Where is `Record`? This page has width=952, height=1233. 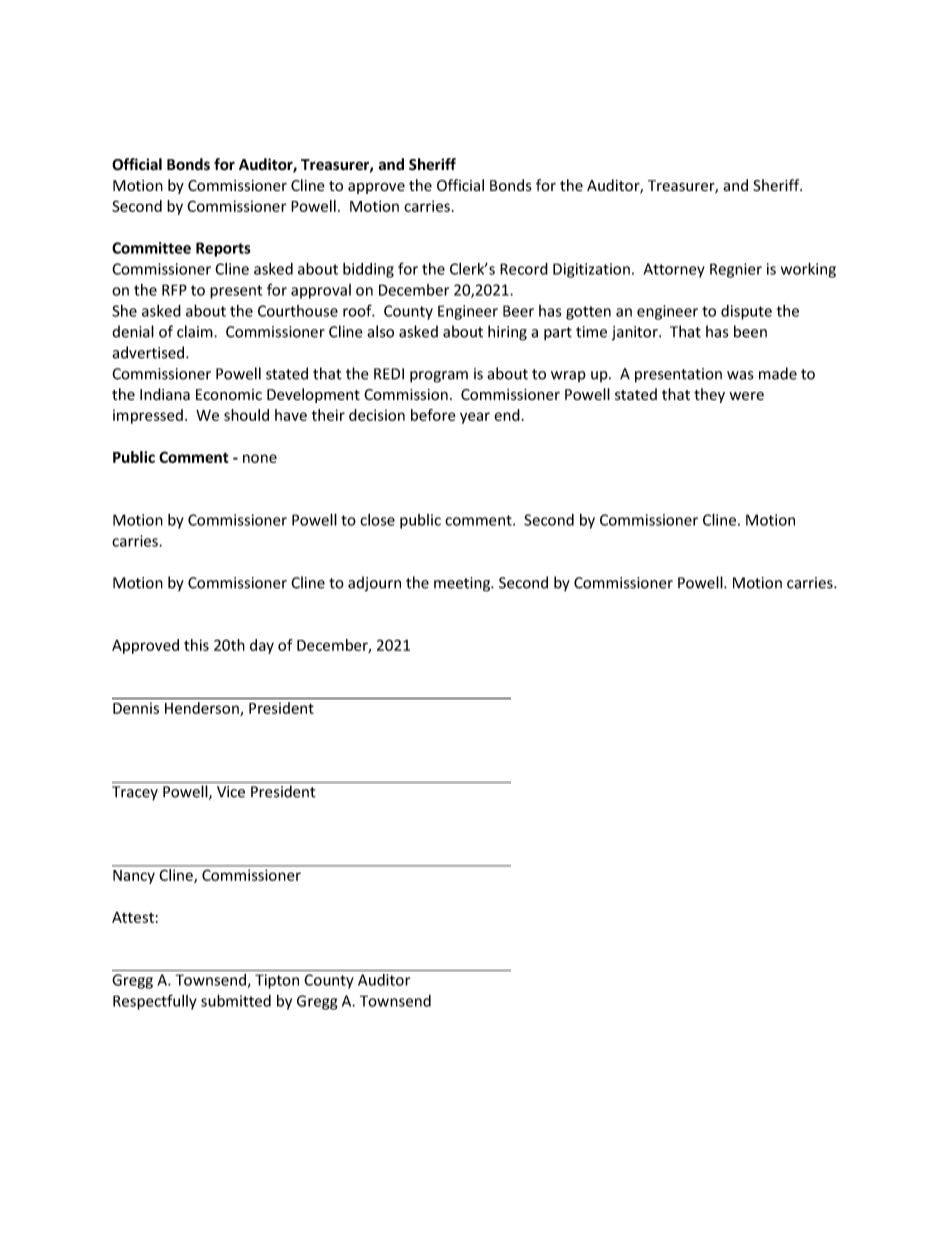
Record is located at coordinates (524, 269).
